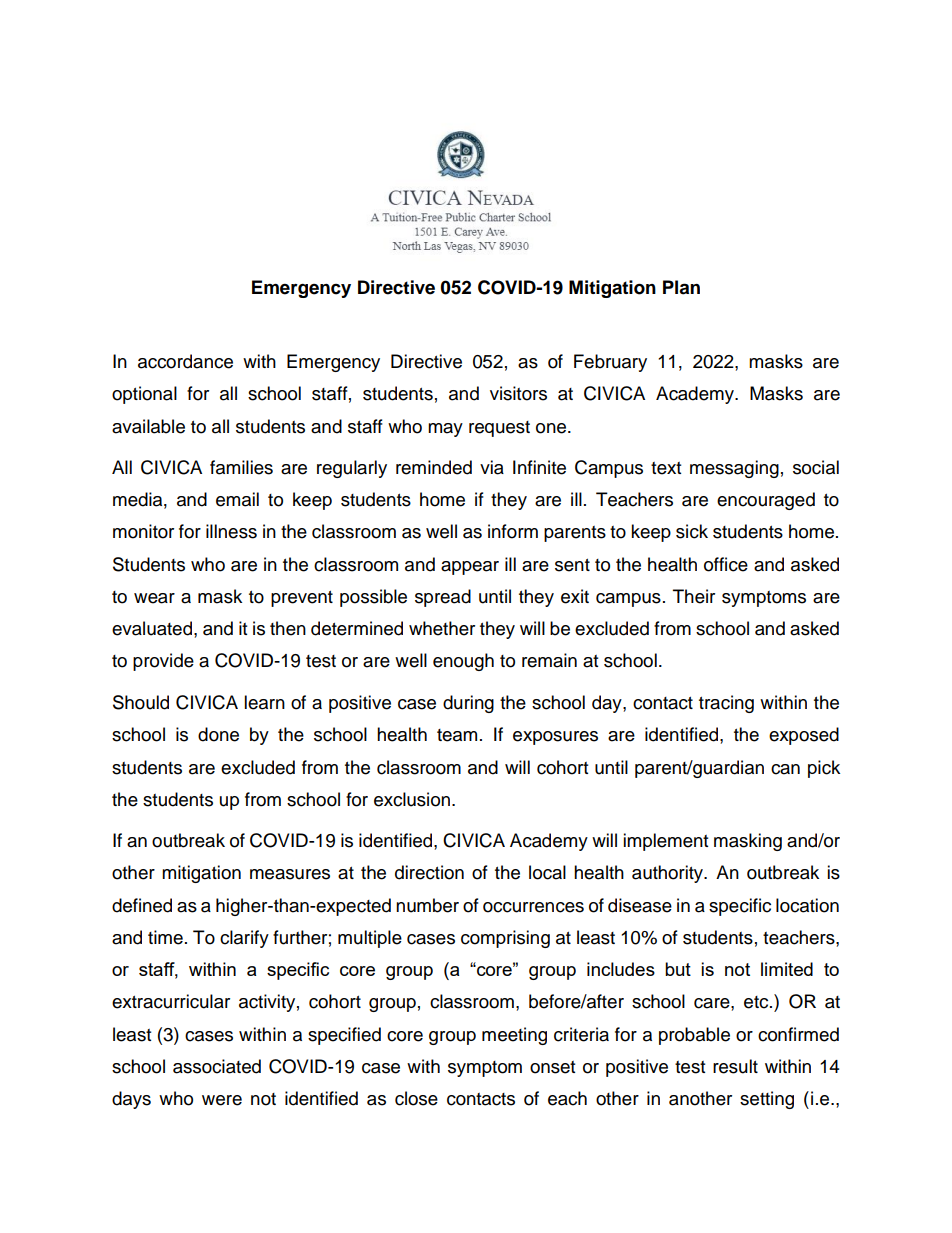 This screenshot has height=1233, width=952. Describe the element at coordinates (669, 874) in the screenshot. I see `authority` at that location.
